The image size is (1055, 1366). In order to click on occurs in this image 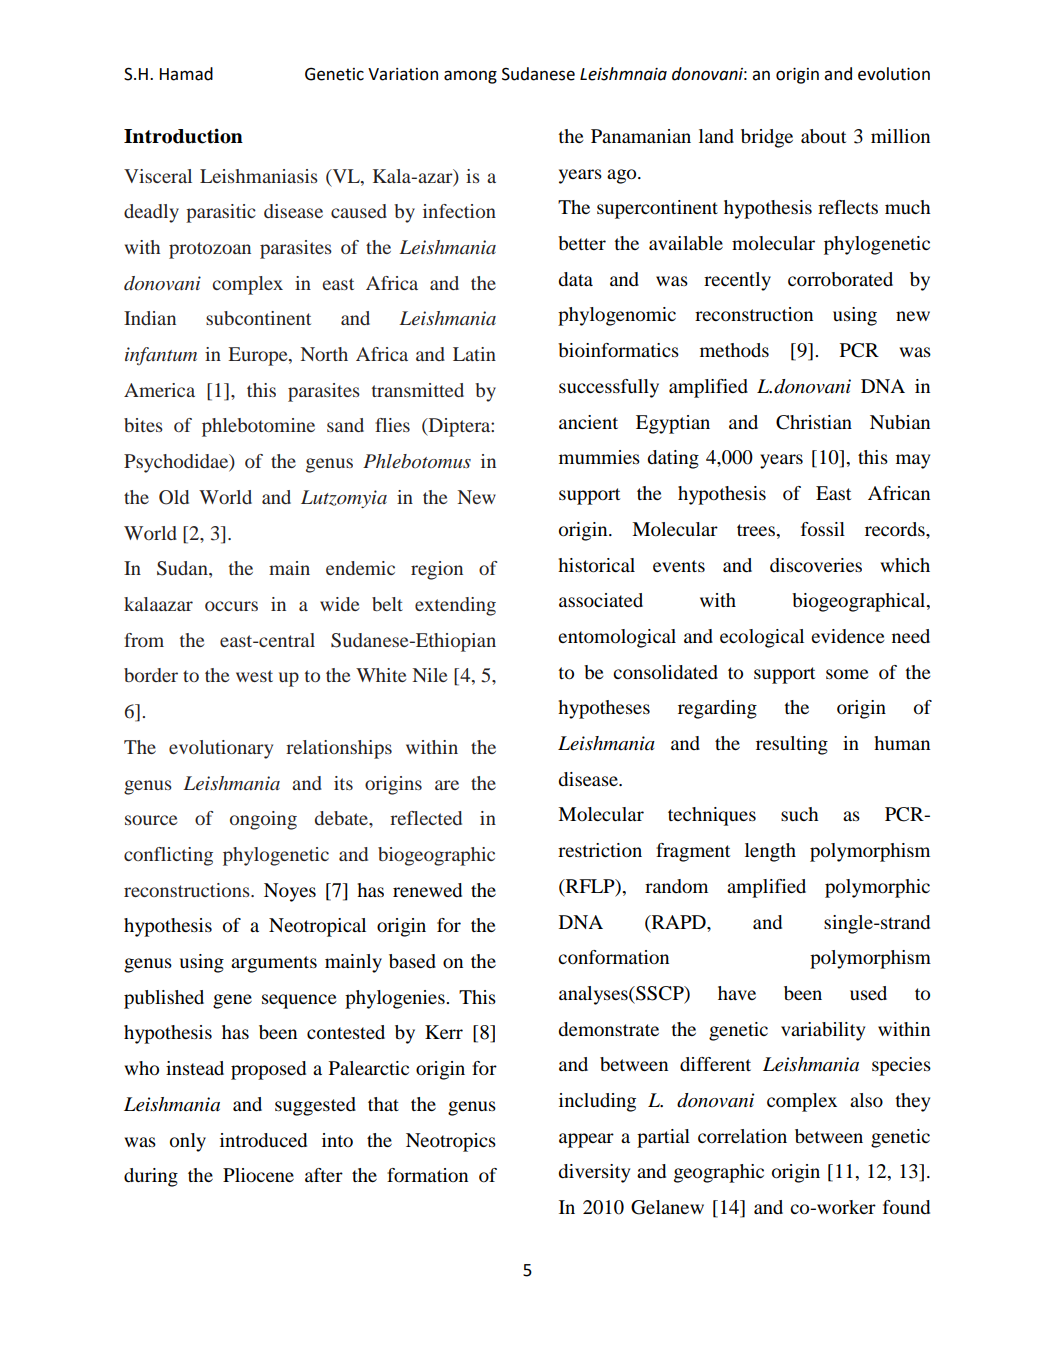, I will do `click(231, 606)`.
